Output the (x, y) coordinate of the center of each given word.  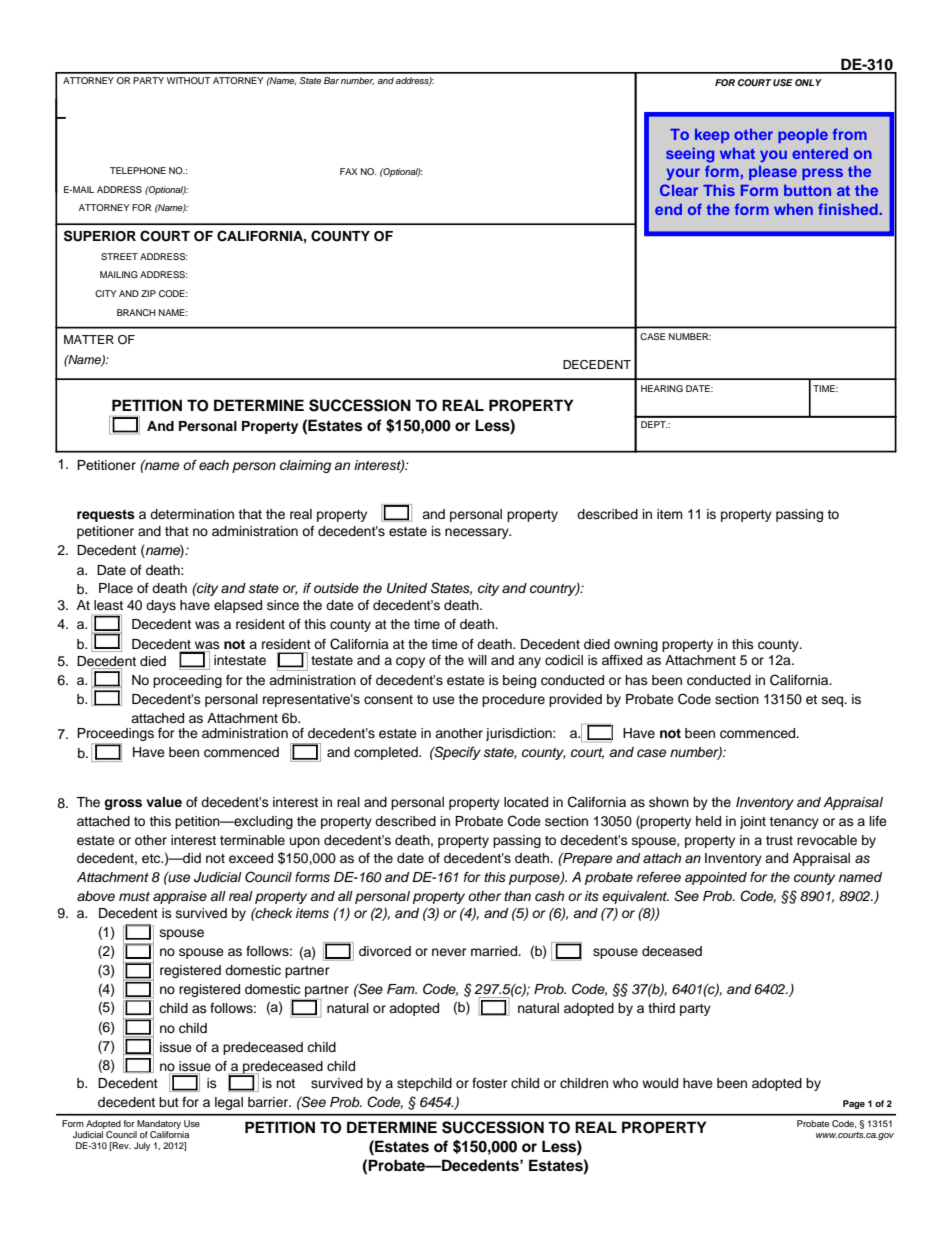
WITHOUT (189, 80)
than (517, 896)
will (477, 660)
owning (636, 645)
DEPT (654, 424)
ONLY (808, 82)
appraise (180, 897)
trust (779, 840)
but (169, 1102)
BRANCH (136, 312)
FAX (349, 171)
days (161, 606)
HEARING (662, 388)
